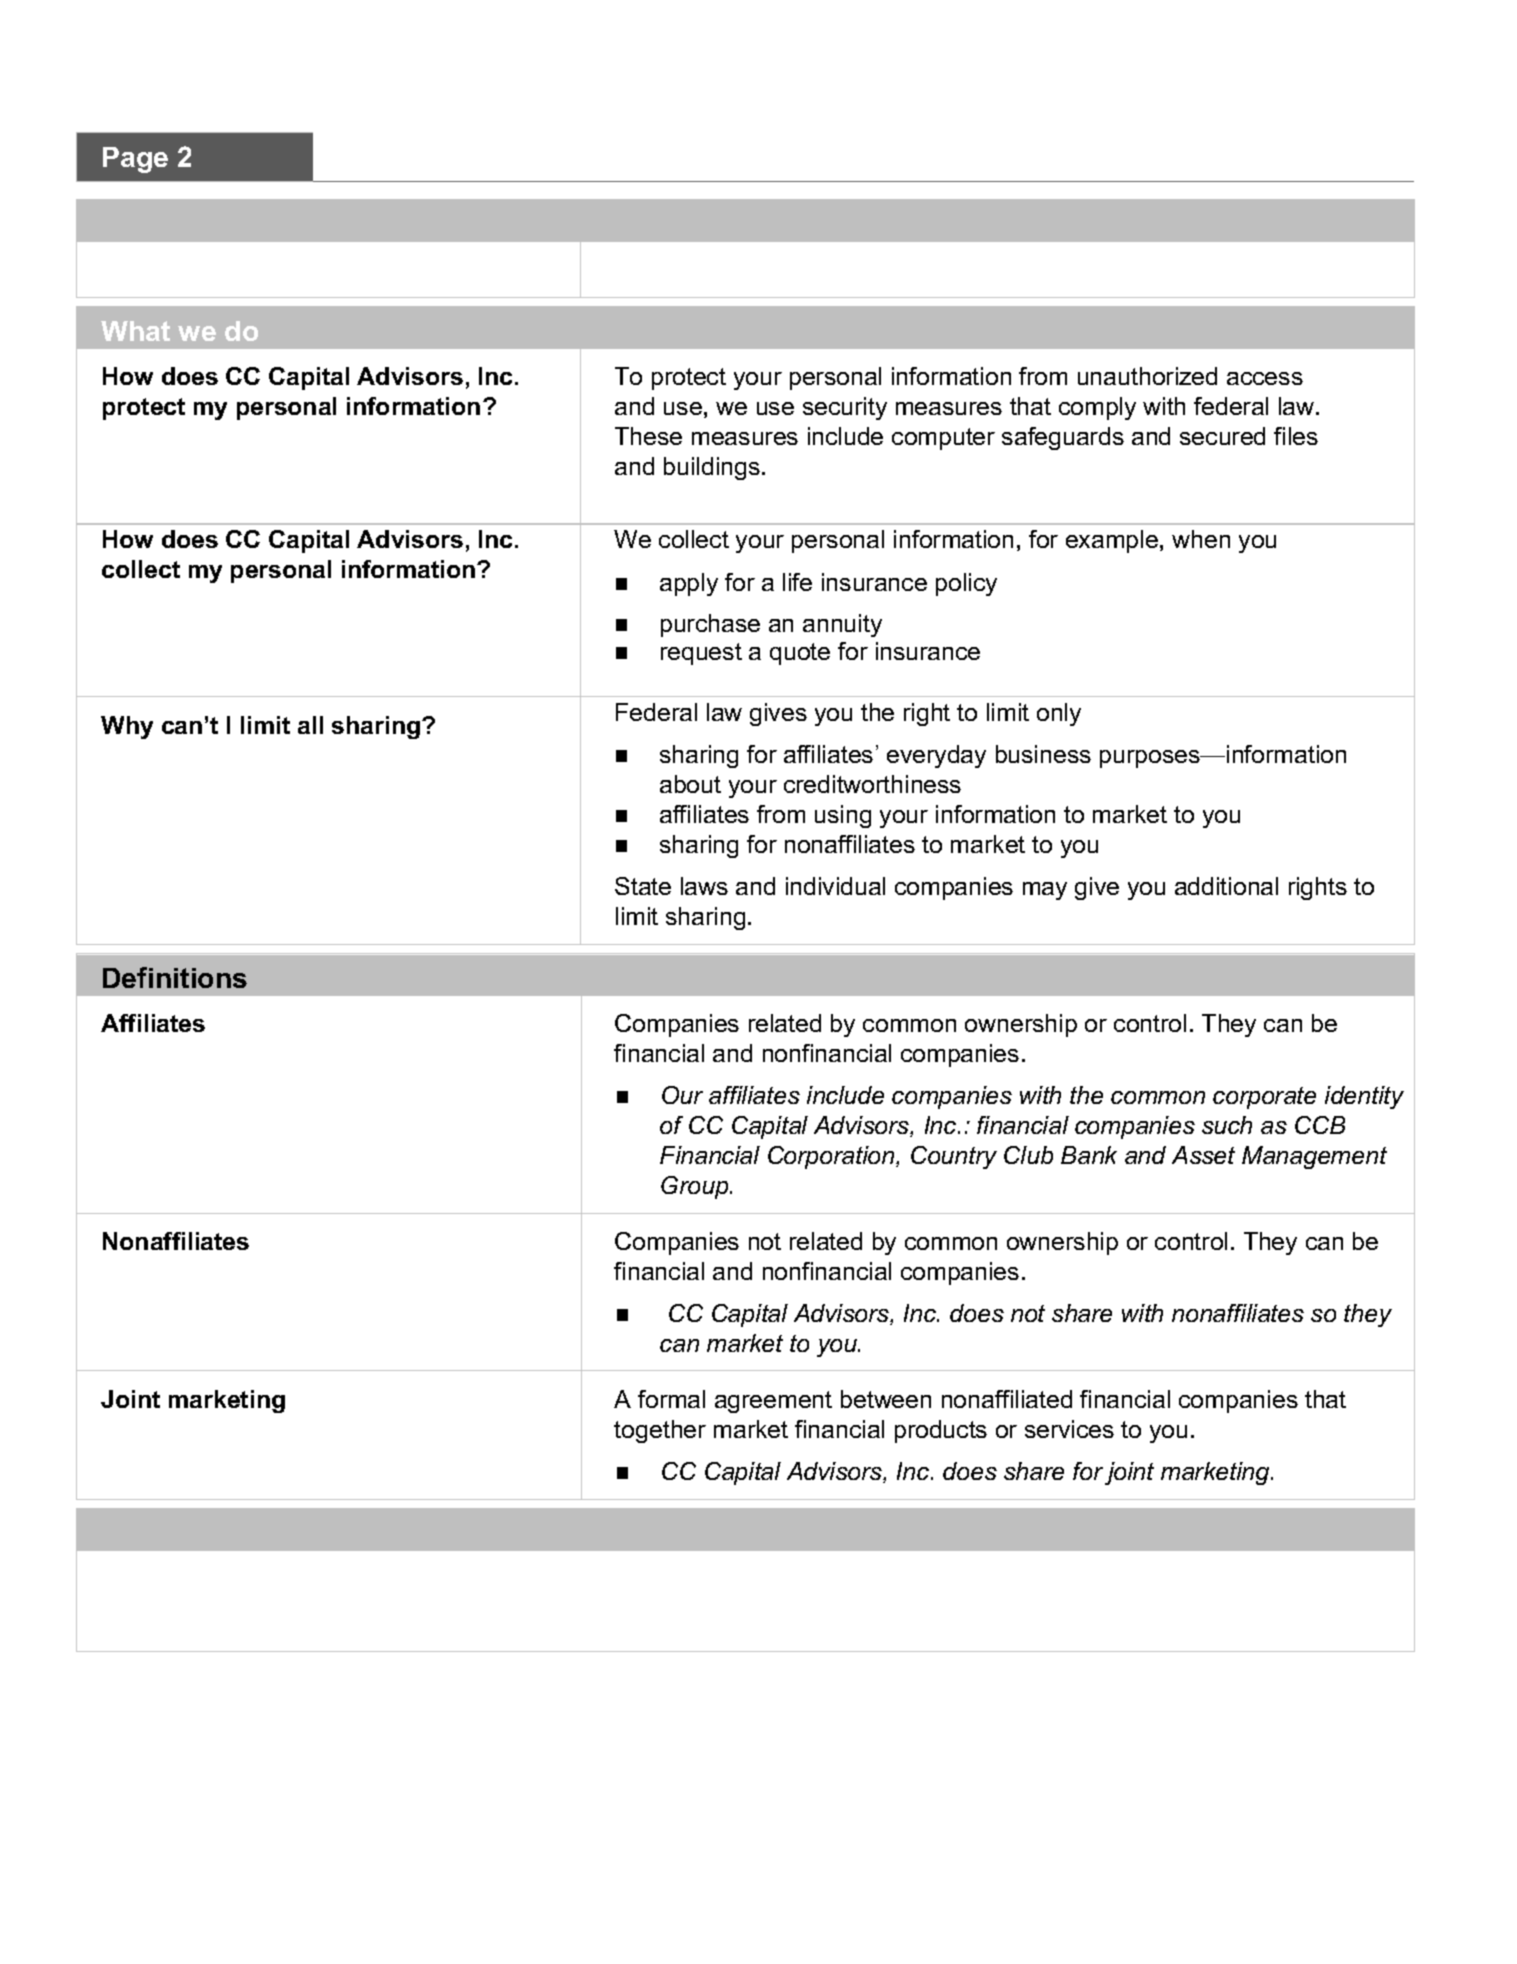 Image resolution: width=1517 pixels, height=1964 pixels. I want to click on unauthorized, so click(1147, 376).
